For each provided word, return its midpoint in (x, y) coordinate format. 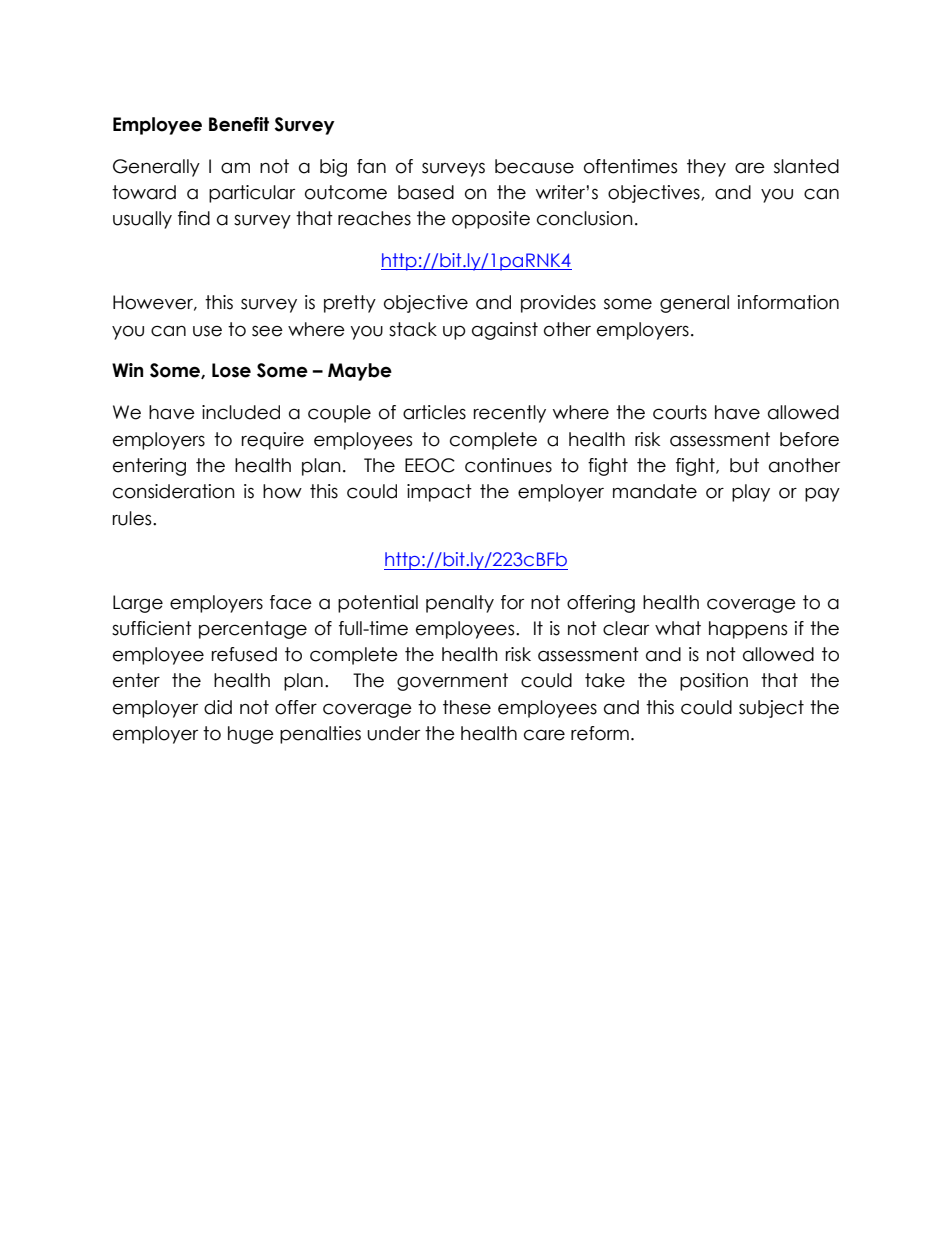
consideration (174, 491)
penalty (460, 604)
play (751, 493)
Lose (231, 370)
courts (680, 412)
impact (439, 493)
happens (748, 630)
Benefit (239, 124)
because (534, 166)
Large (138, 604)
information (788, 302)
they (706, 168)
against (505, 331)
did (218, 707)
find (194, 218)
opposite (491, 220)
